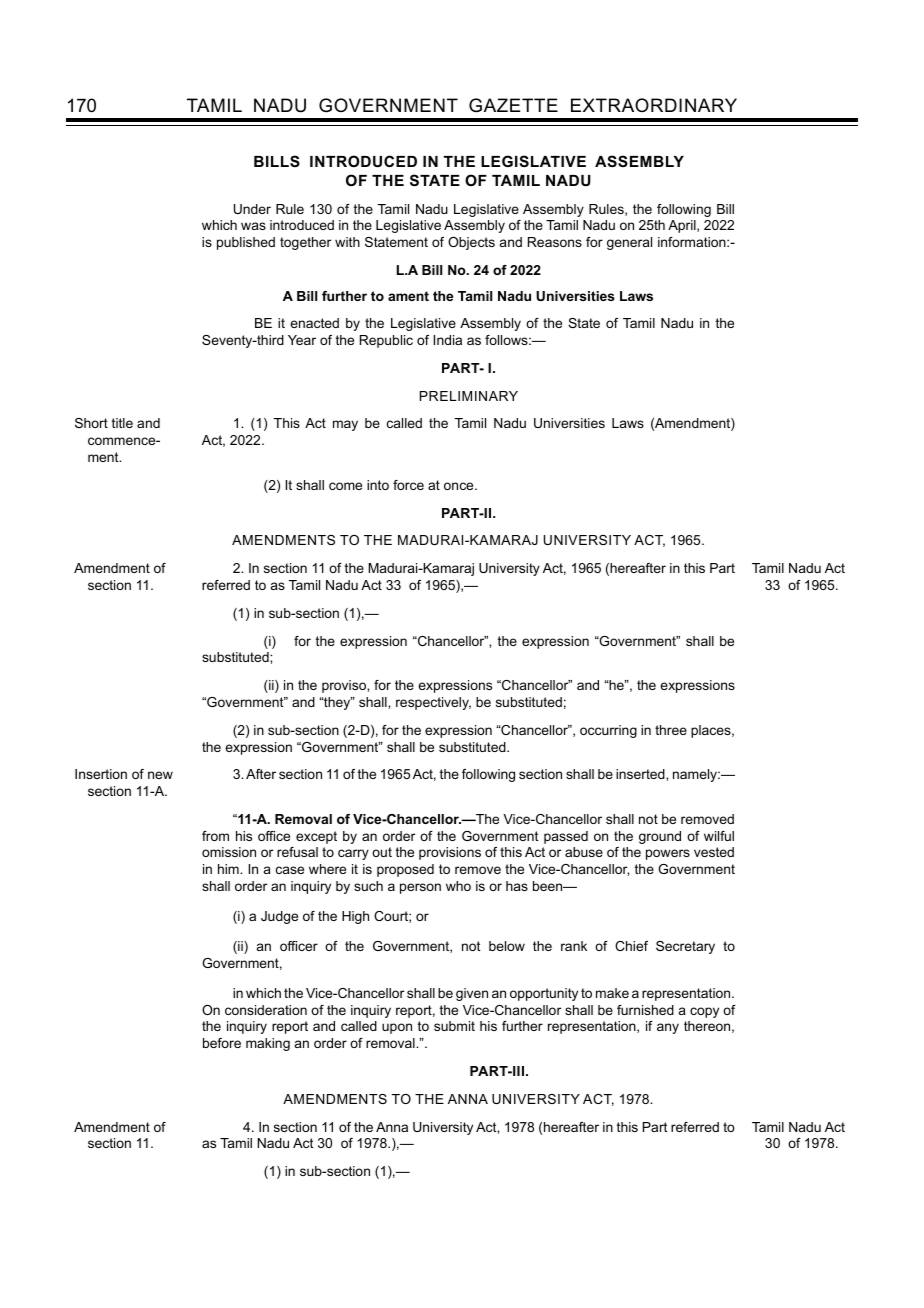 This image has height=1308, width=924. I want to click on Republic, so click(386, 341).
